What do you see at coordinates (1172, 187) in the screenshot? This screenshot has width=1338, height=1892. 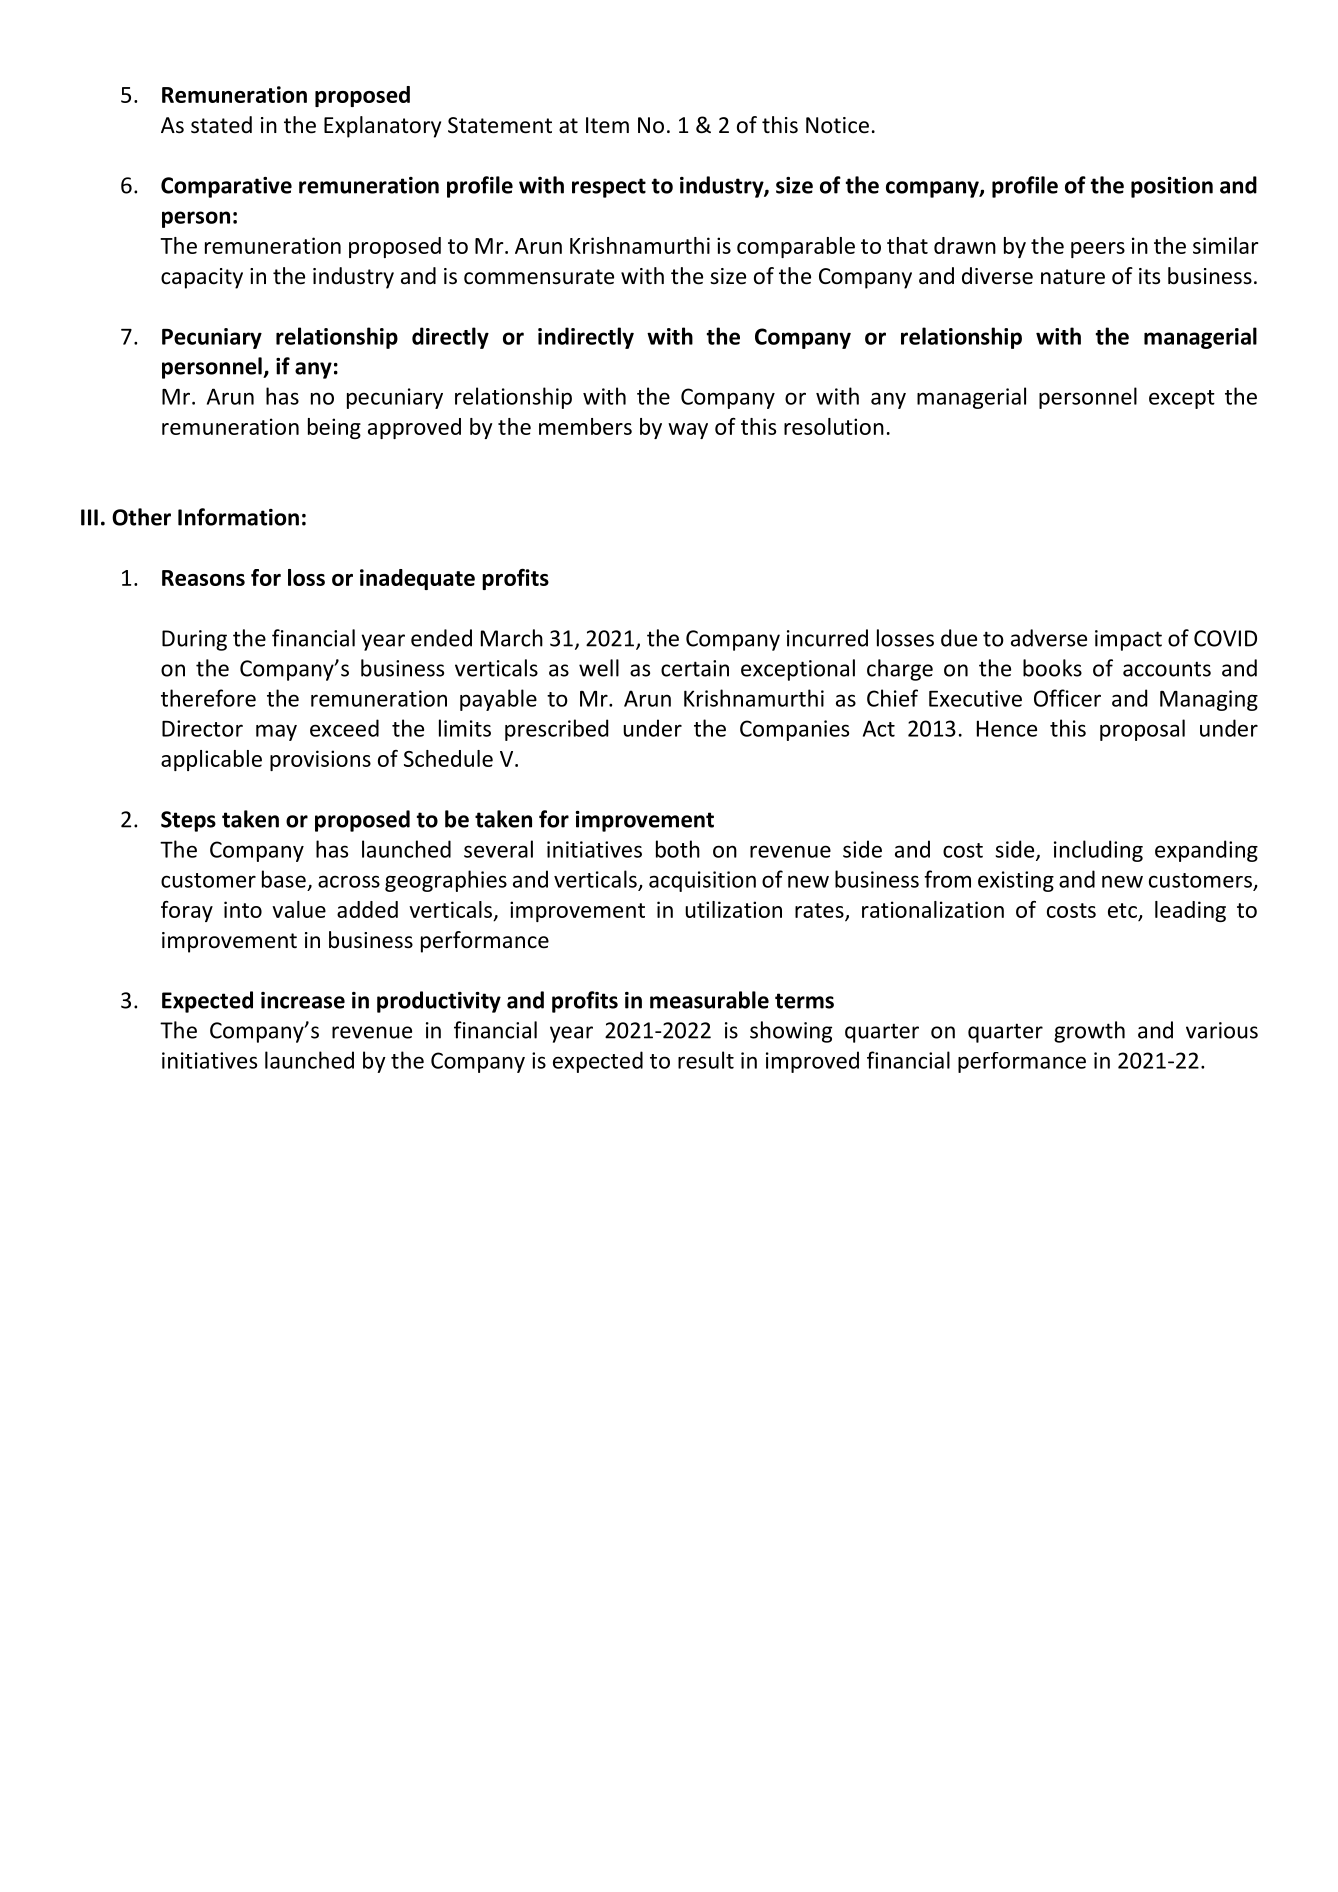 I see `position` at bounding box center [1172, 187].
